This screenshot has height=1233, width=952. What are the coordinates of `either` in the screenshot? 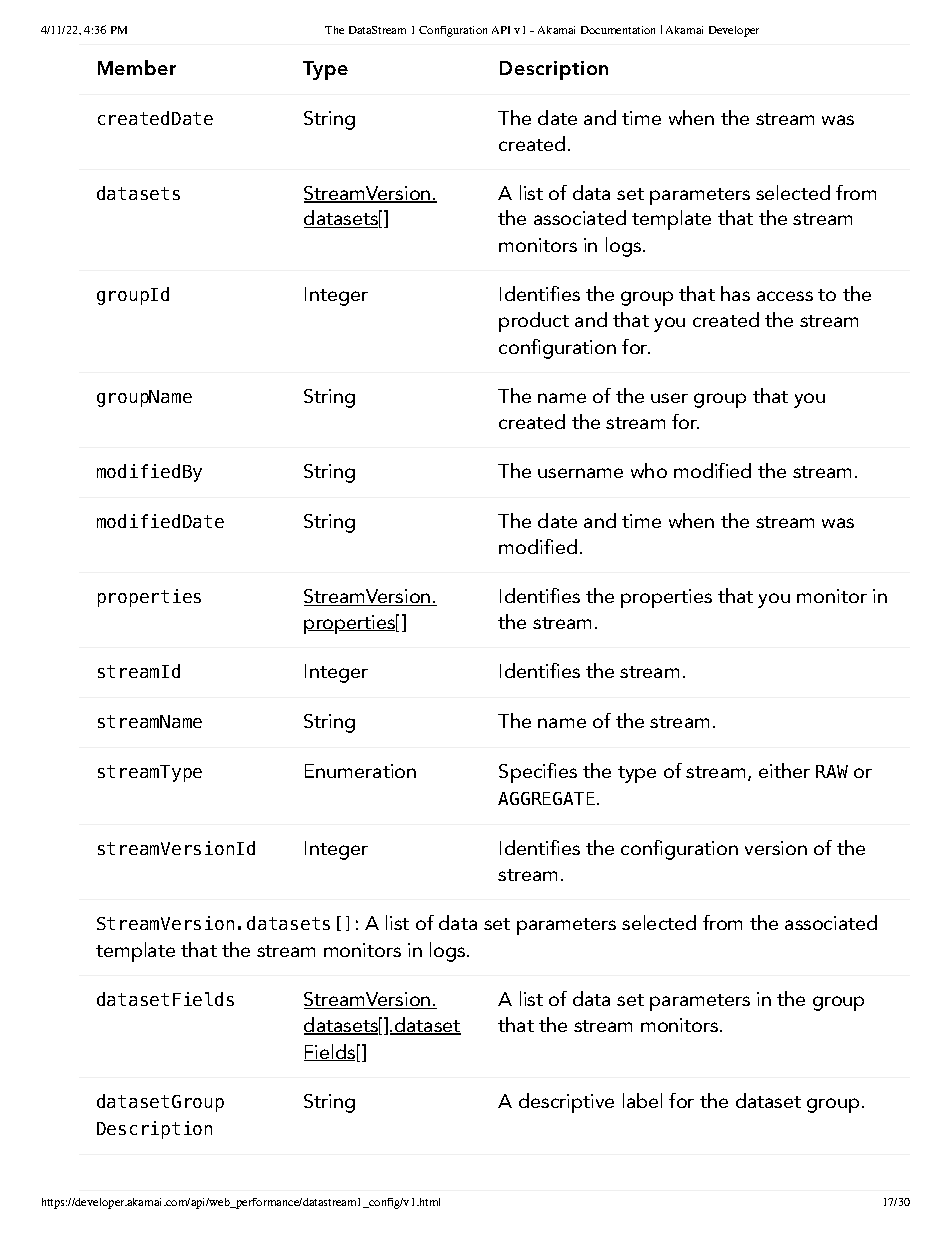 It's located at (784, 770).
